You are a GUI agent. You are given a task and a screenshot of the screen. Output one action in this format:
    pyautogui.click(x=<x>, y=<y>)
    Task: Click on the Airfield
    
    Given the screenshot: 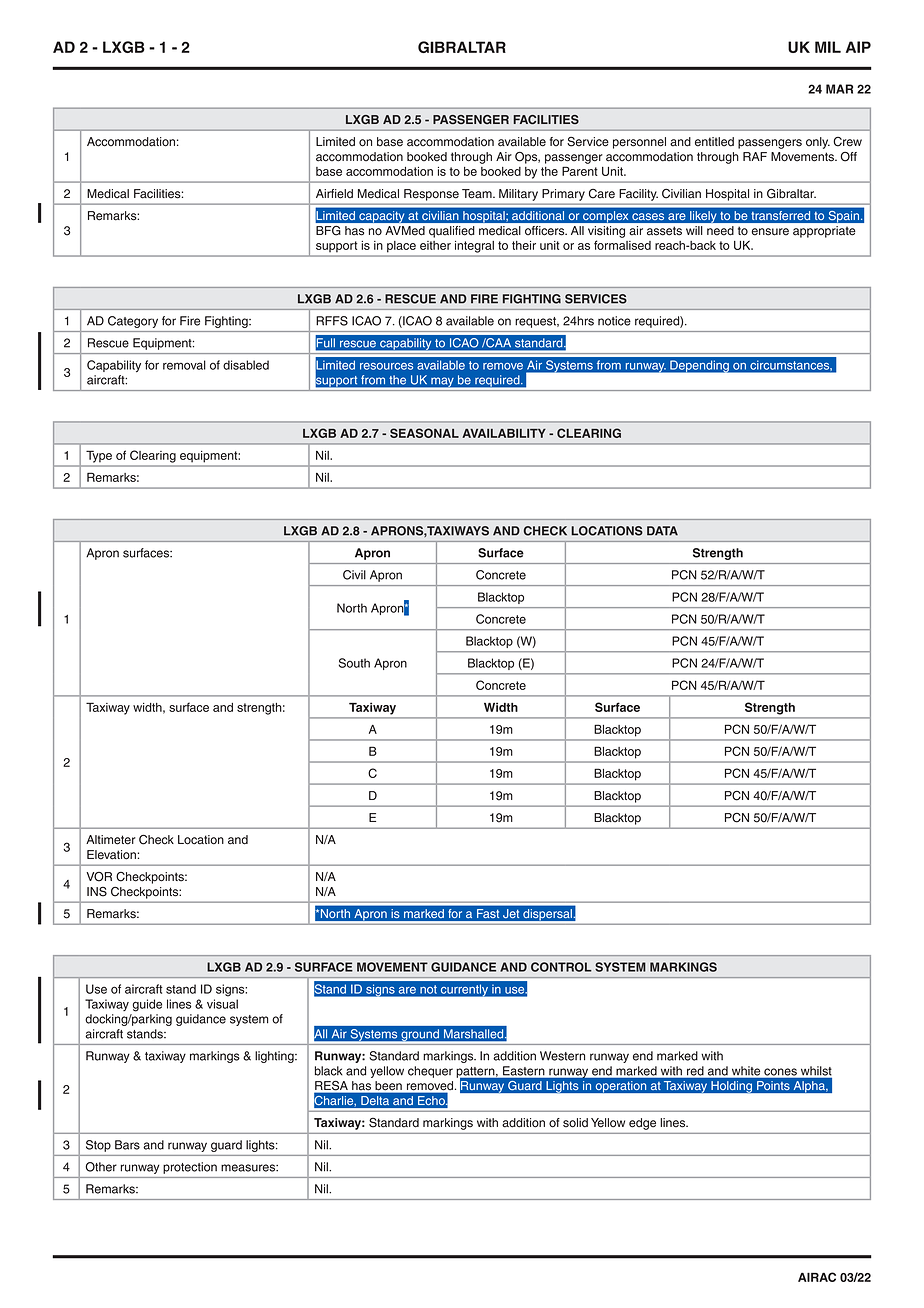 What is the action you would take?
    pyautogui.click(x=334, y=194)
